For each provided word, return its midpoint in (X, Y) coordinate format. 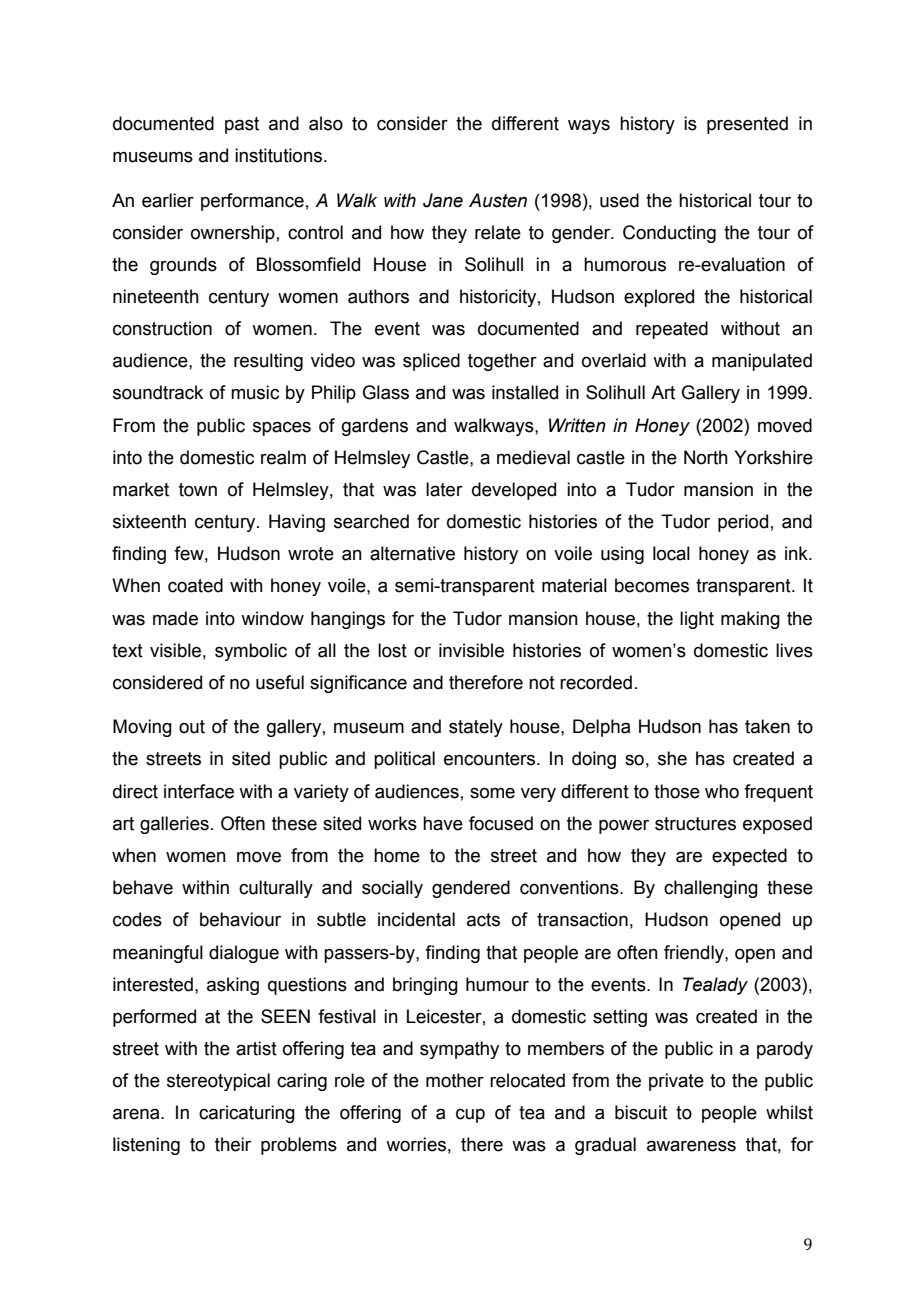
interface (199, 791)
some (492, 793)
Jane (443, 200)
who (722, 791)
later (444, 489)
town (198, 490)
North (706, 457)
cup (470, 1116)
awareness (691, 1146)
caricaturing (247, 1114)
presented (747, 125)
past (242, 125)
